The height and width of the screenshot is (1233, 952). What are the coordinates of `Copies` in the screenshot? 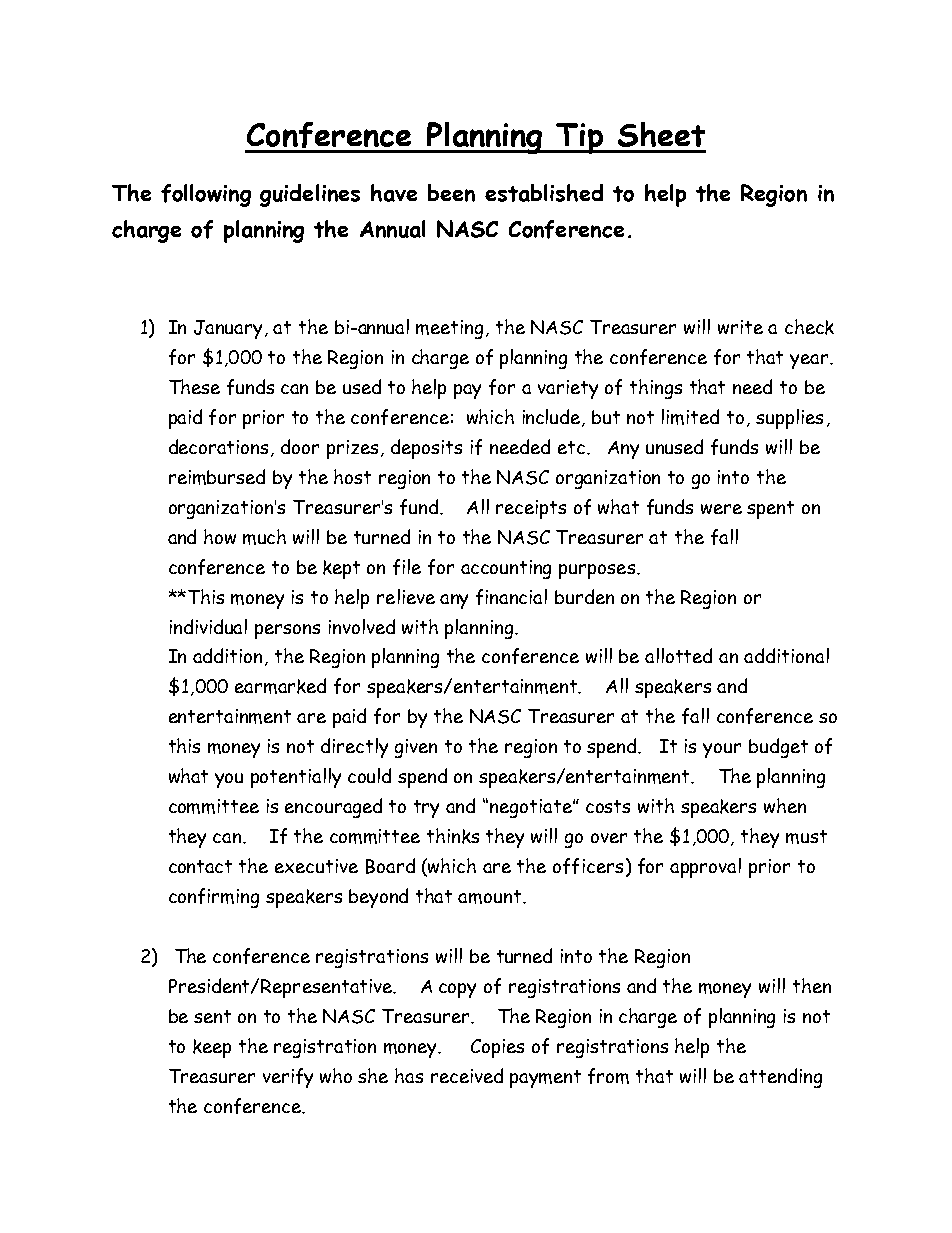 It's located at (497, 1048).
